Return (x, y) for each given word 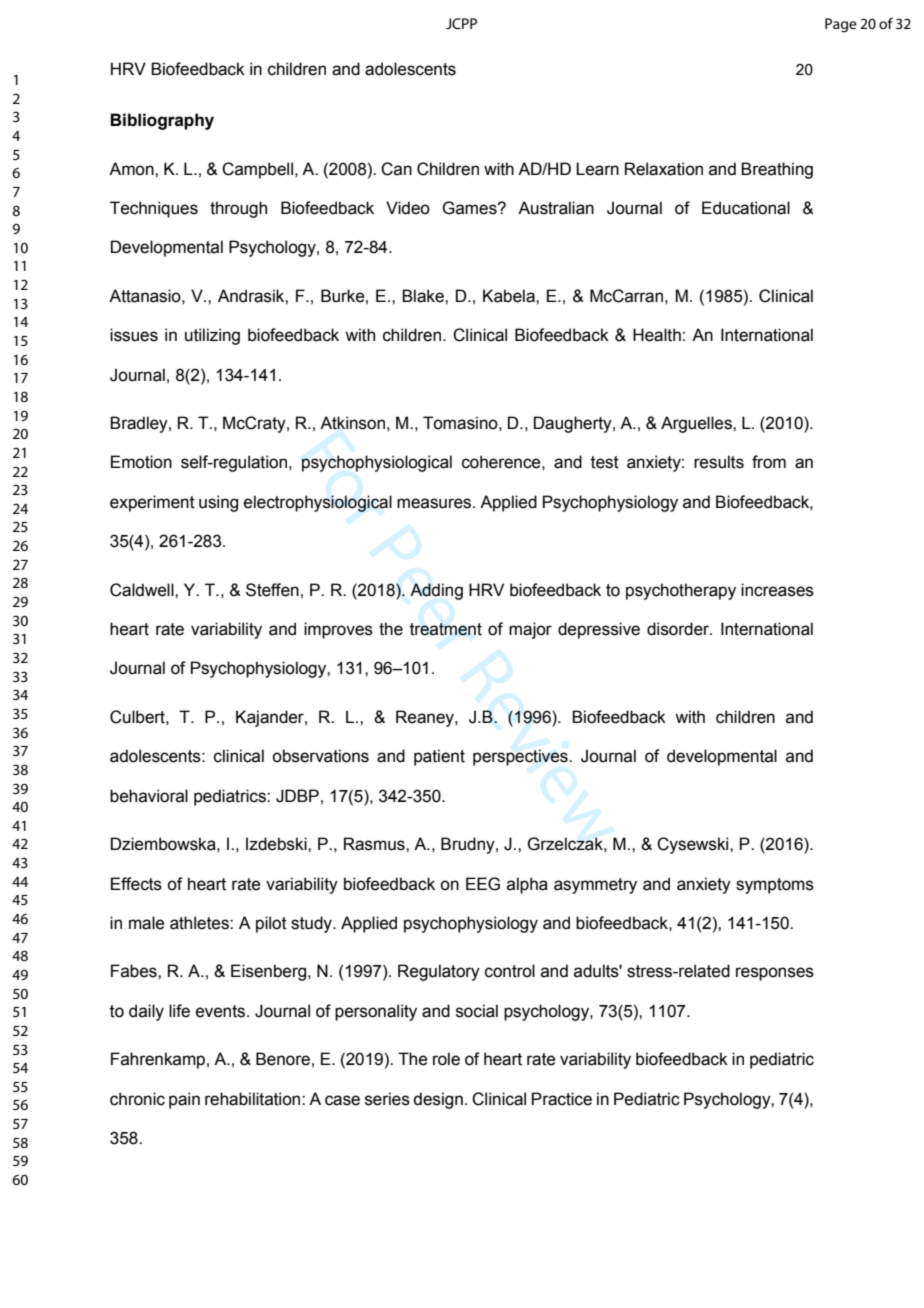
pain (184, 1100)
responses (775, 974)
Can (396, 169)
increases (777, 590)
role (446, 1059)
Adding (436, 591)
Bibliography (162, 121)
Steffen (272, 590)
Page (841, 25)
